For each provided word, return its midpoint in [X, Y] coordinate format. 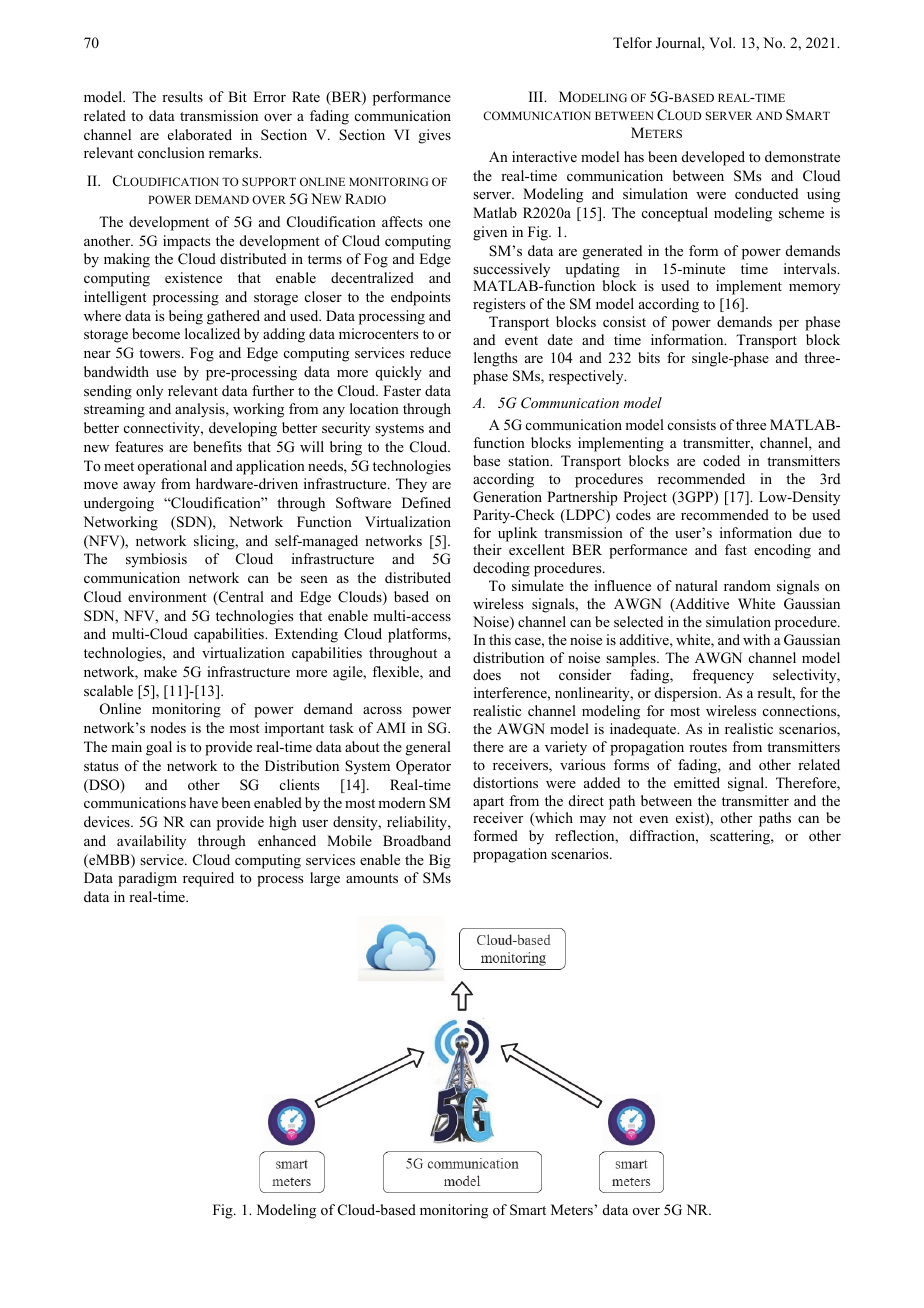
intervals [811, 268]
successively [511, 270]
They [411, 485]
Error [269, 97]
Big [440, 861]
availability [151, 842]
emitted [697, 782]
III [537, 96]
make [160, 671]
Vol [722, 42]
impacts [186, 242]
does [487, 675]
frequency [723, 676]
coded [721, 460]
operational [172, 467]
